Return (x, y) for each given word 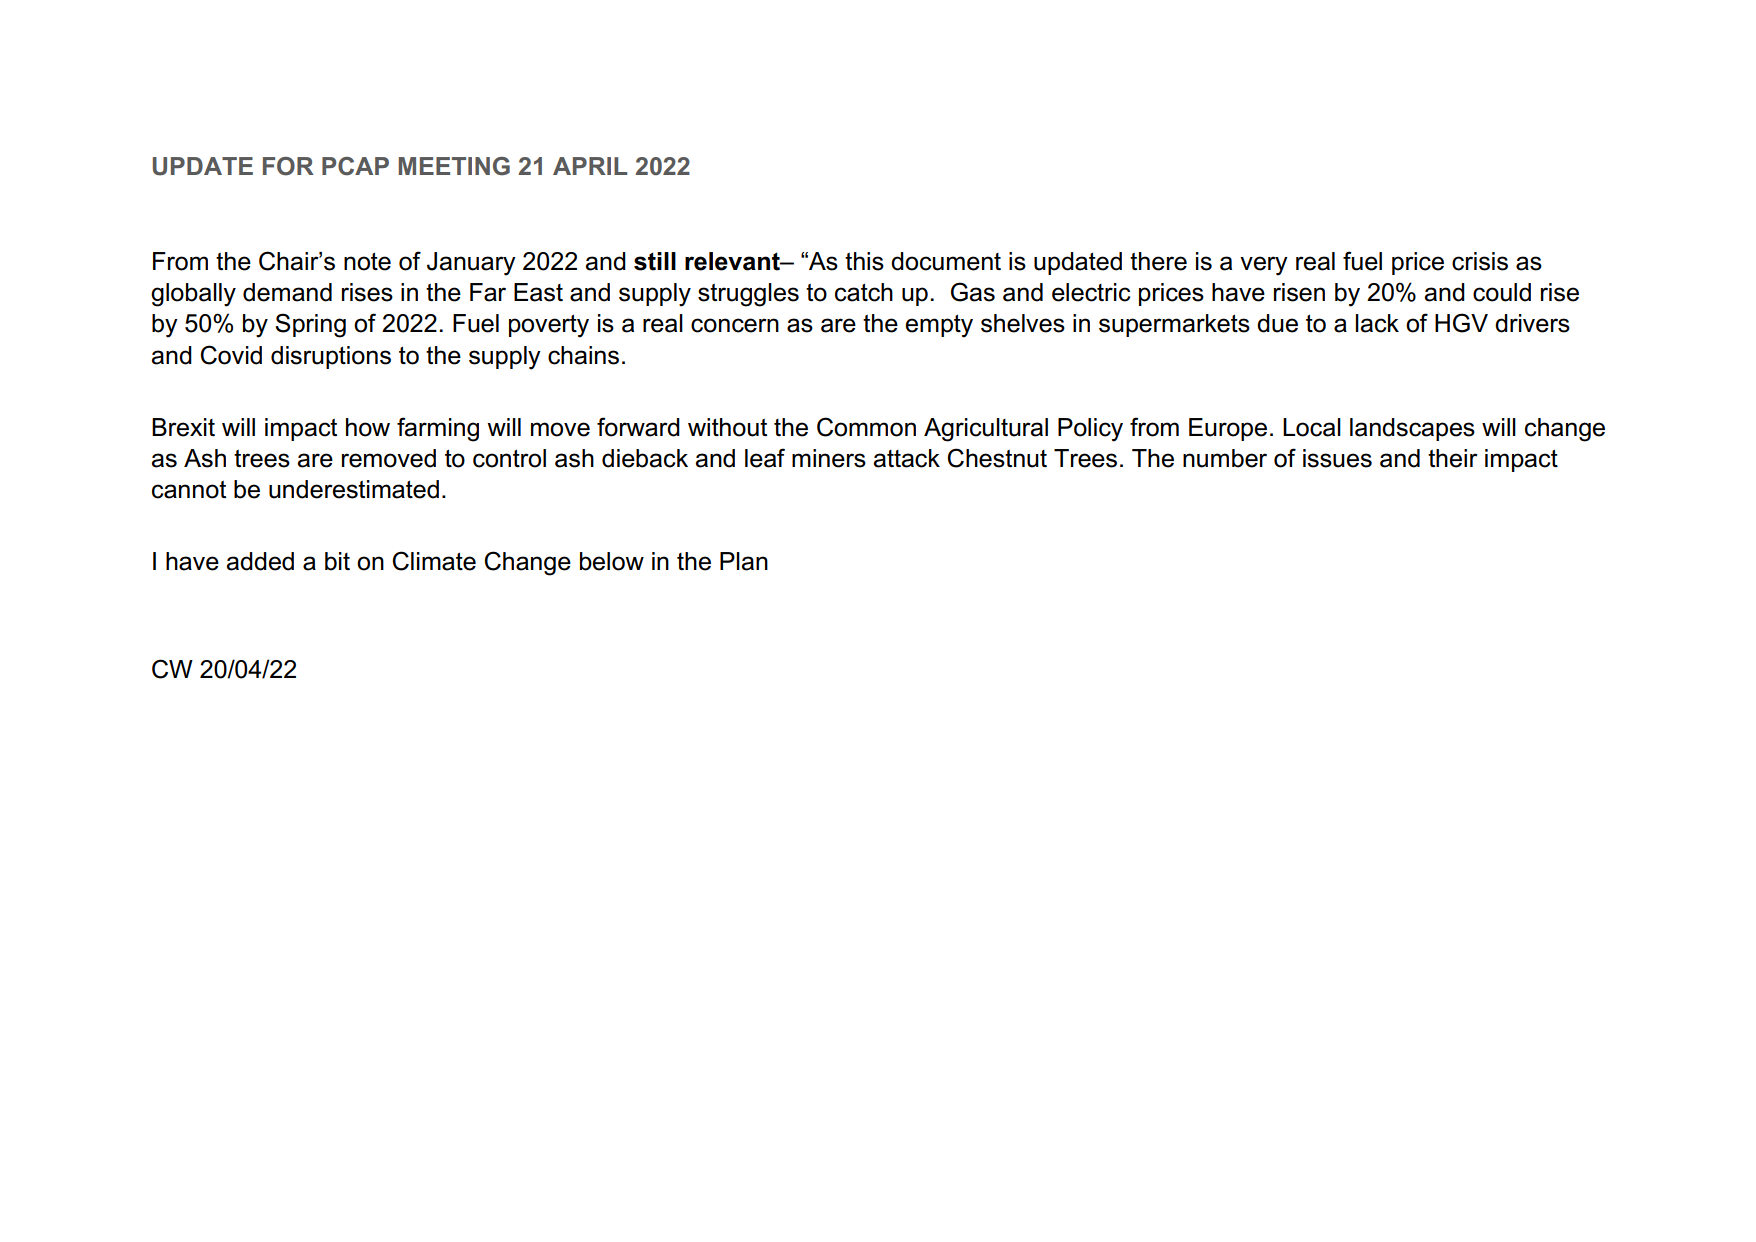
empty (939, 326)
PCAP (355, 166)
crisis (1480, 261)
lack (1377, 323)
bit (337, 561)
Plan (744, 561)
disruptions (331, 357)
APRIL (590, 166)
